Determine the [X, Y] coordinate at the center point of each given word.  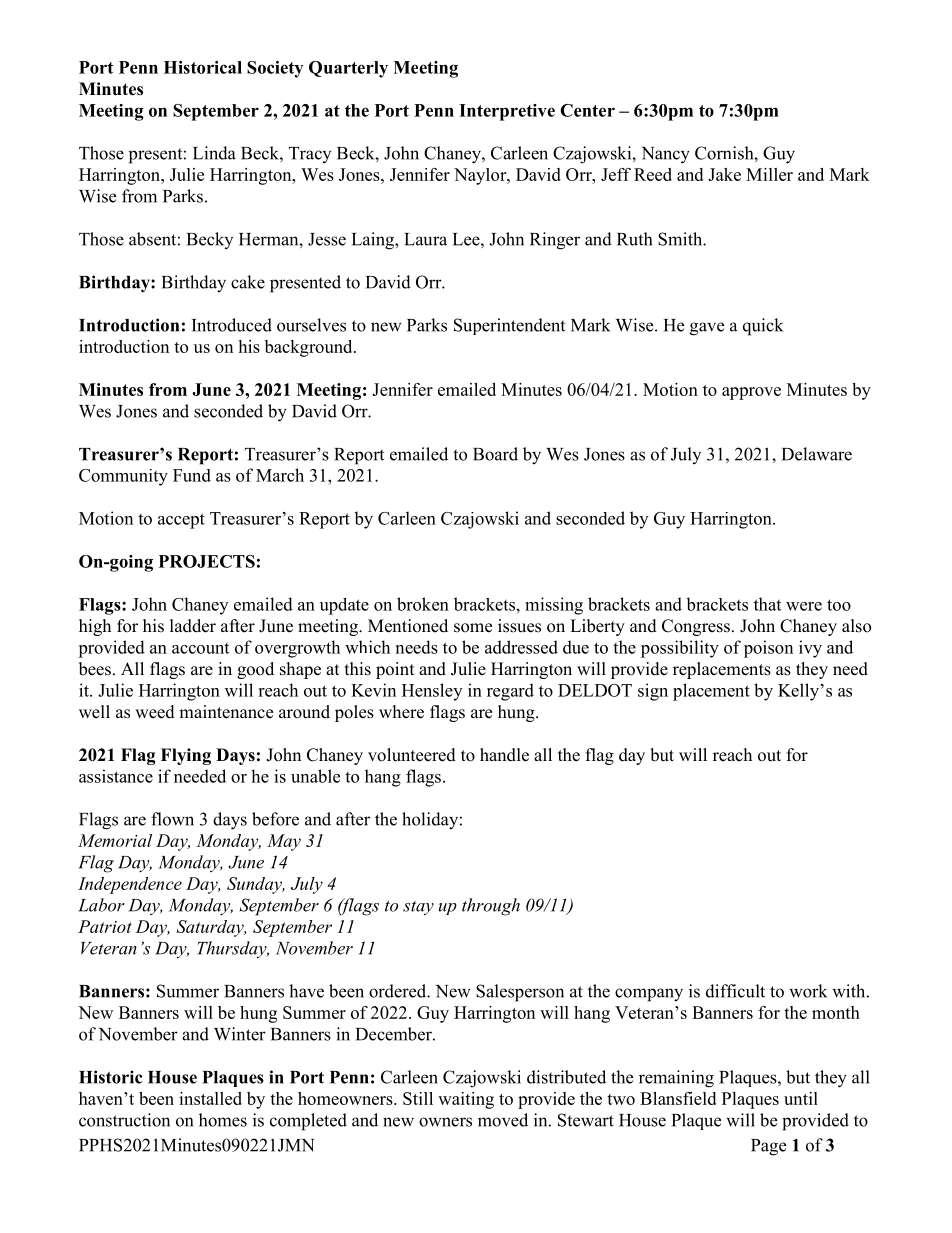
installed [210, 1098]
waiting [466, 1100]
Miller [769, 174]
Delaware [817, 454]
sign [653, 692]
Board [495, 454]
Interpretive [507, 112]
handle [504, 755]
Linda [214, 153]
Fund [192, 475]
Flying [186, 756]
